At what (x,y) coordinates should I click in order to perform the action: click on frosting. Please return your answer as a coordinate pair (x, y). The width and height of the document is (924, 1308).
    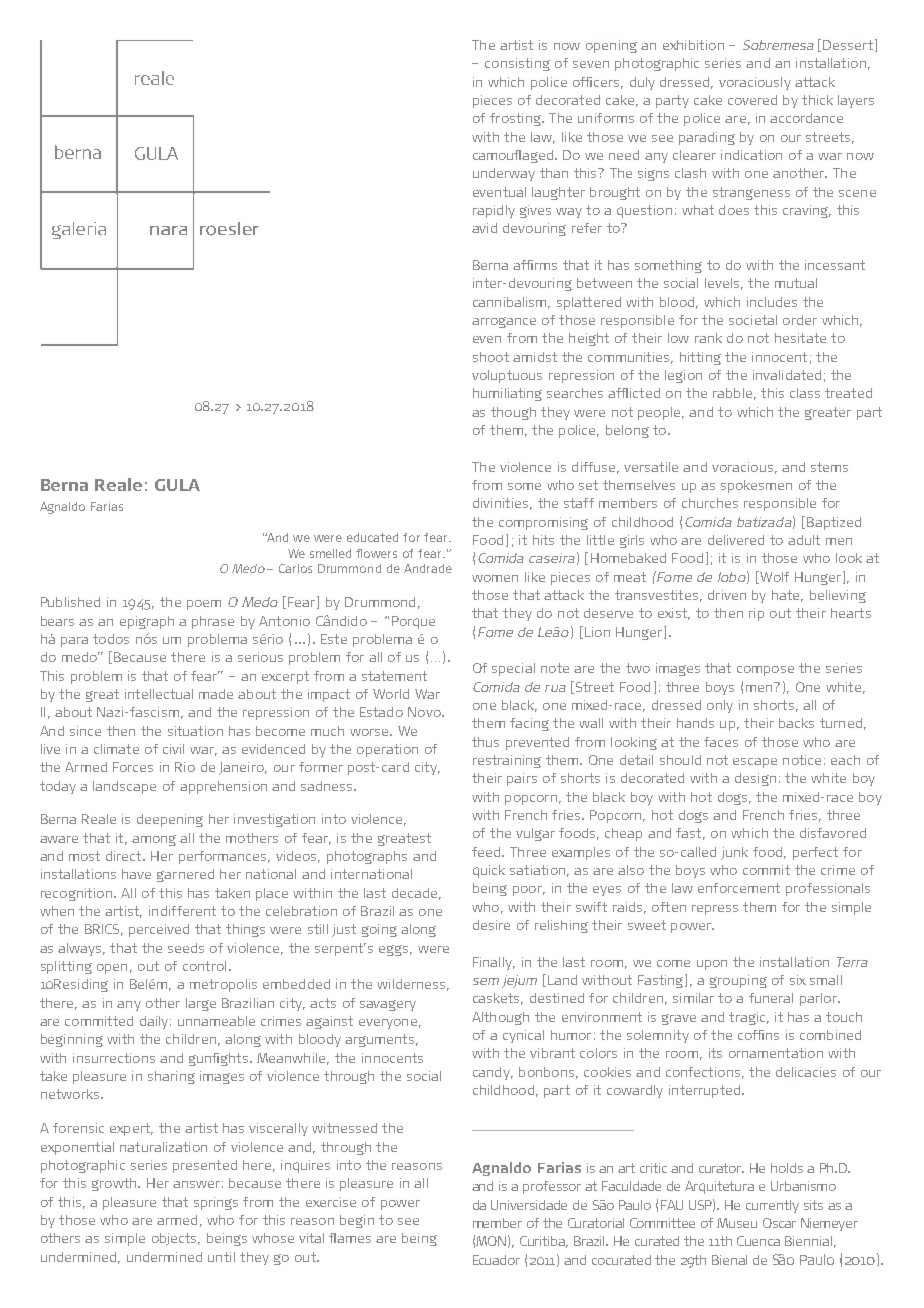
    Looking at the image, I should click on (516, 119).
